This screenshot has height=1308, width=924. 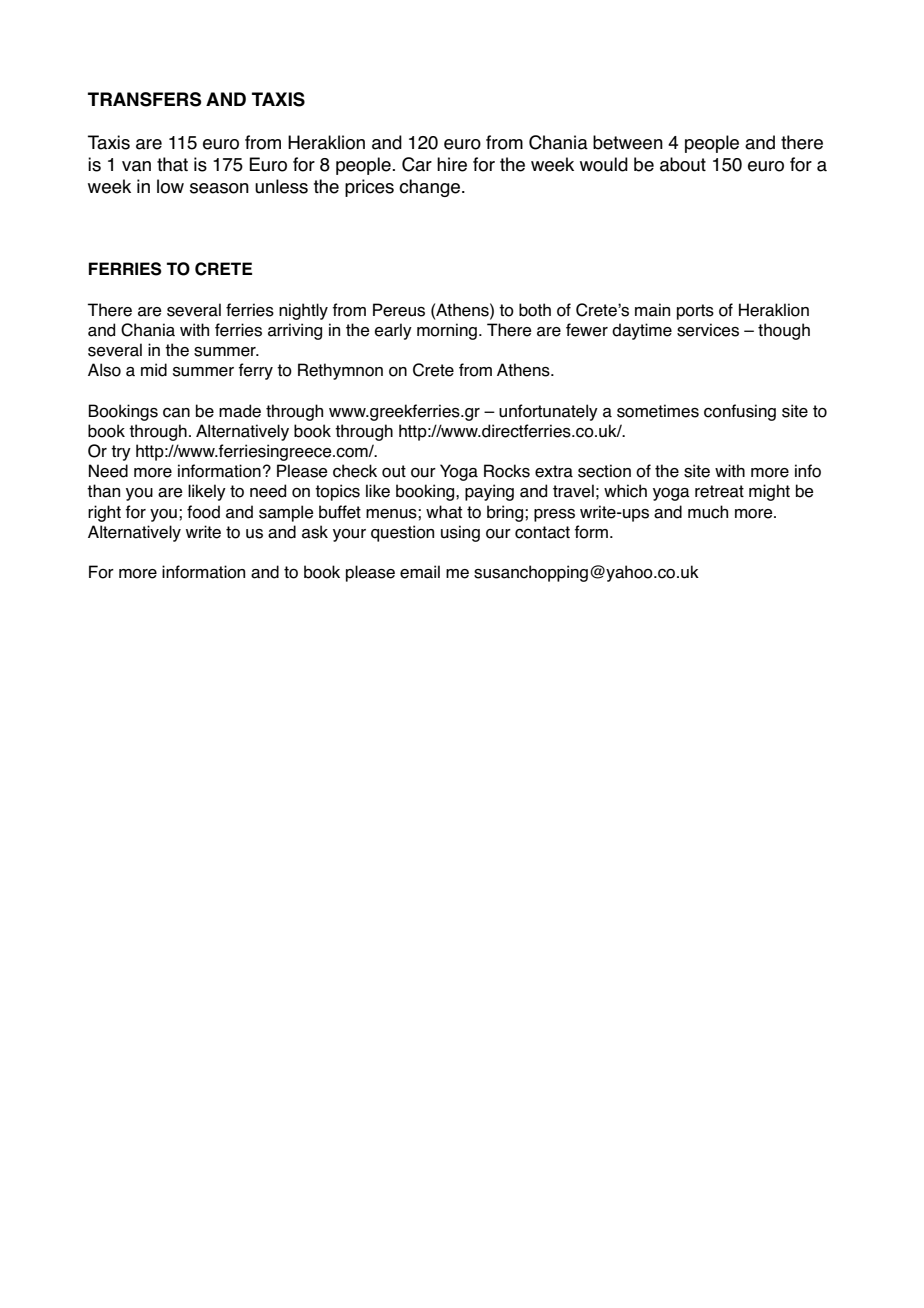 What do you see at coordinates (203, 512) in the screenshot?
I see `food` at bounding box center [203, 512].
